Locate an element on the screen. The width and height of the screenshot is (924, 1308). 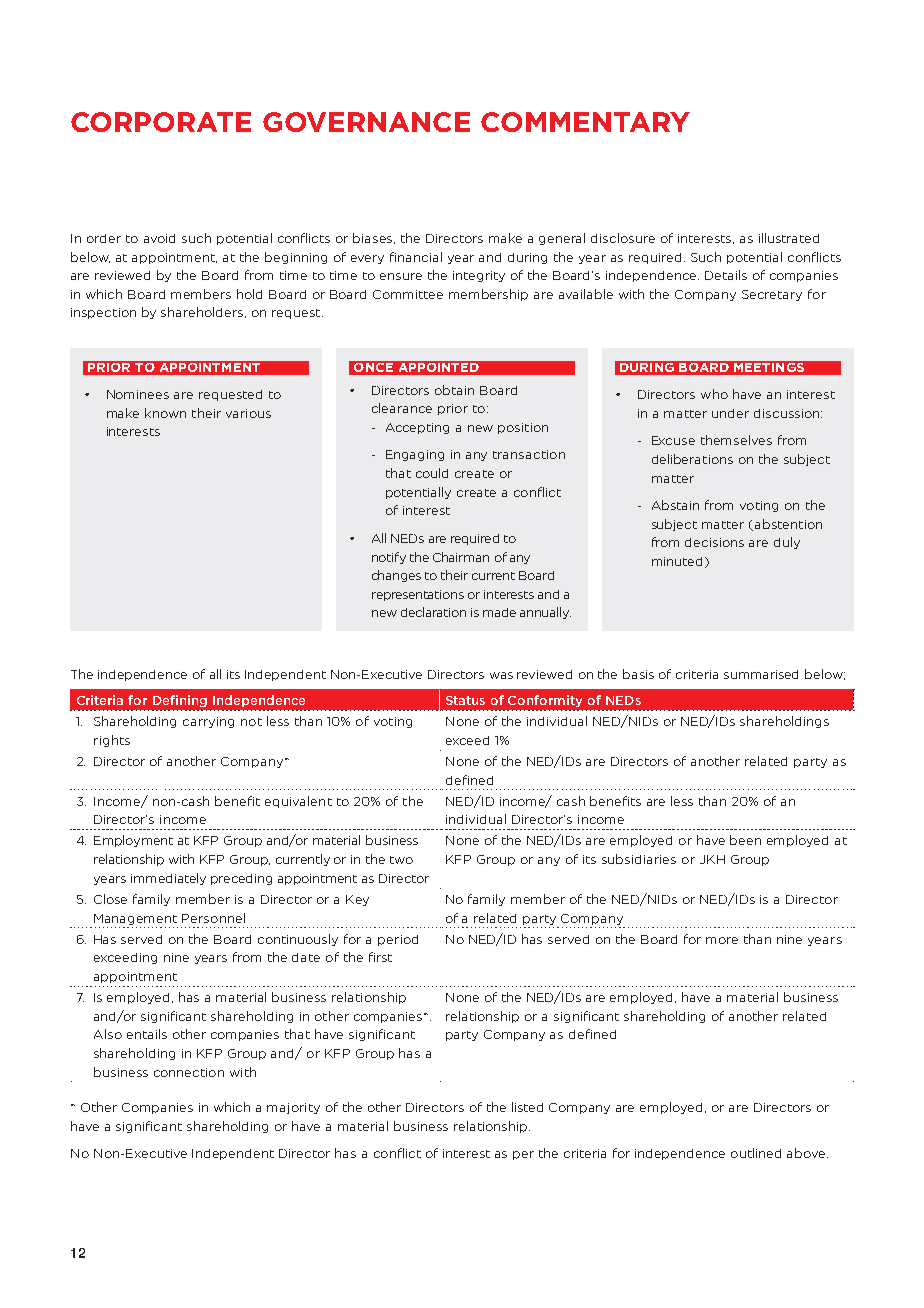
carrying is located at coordinates (208, 722).
